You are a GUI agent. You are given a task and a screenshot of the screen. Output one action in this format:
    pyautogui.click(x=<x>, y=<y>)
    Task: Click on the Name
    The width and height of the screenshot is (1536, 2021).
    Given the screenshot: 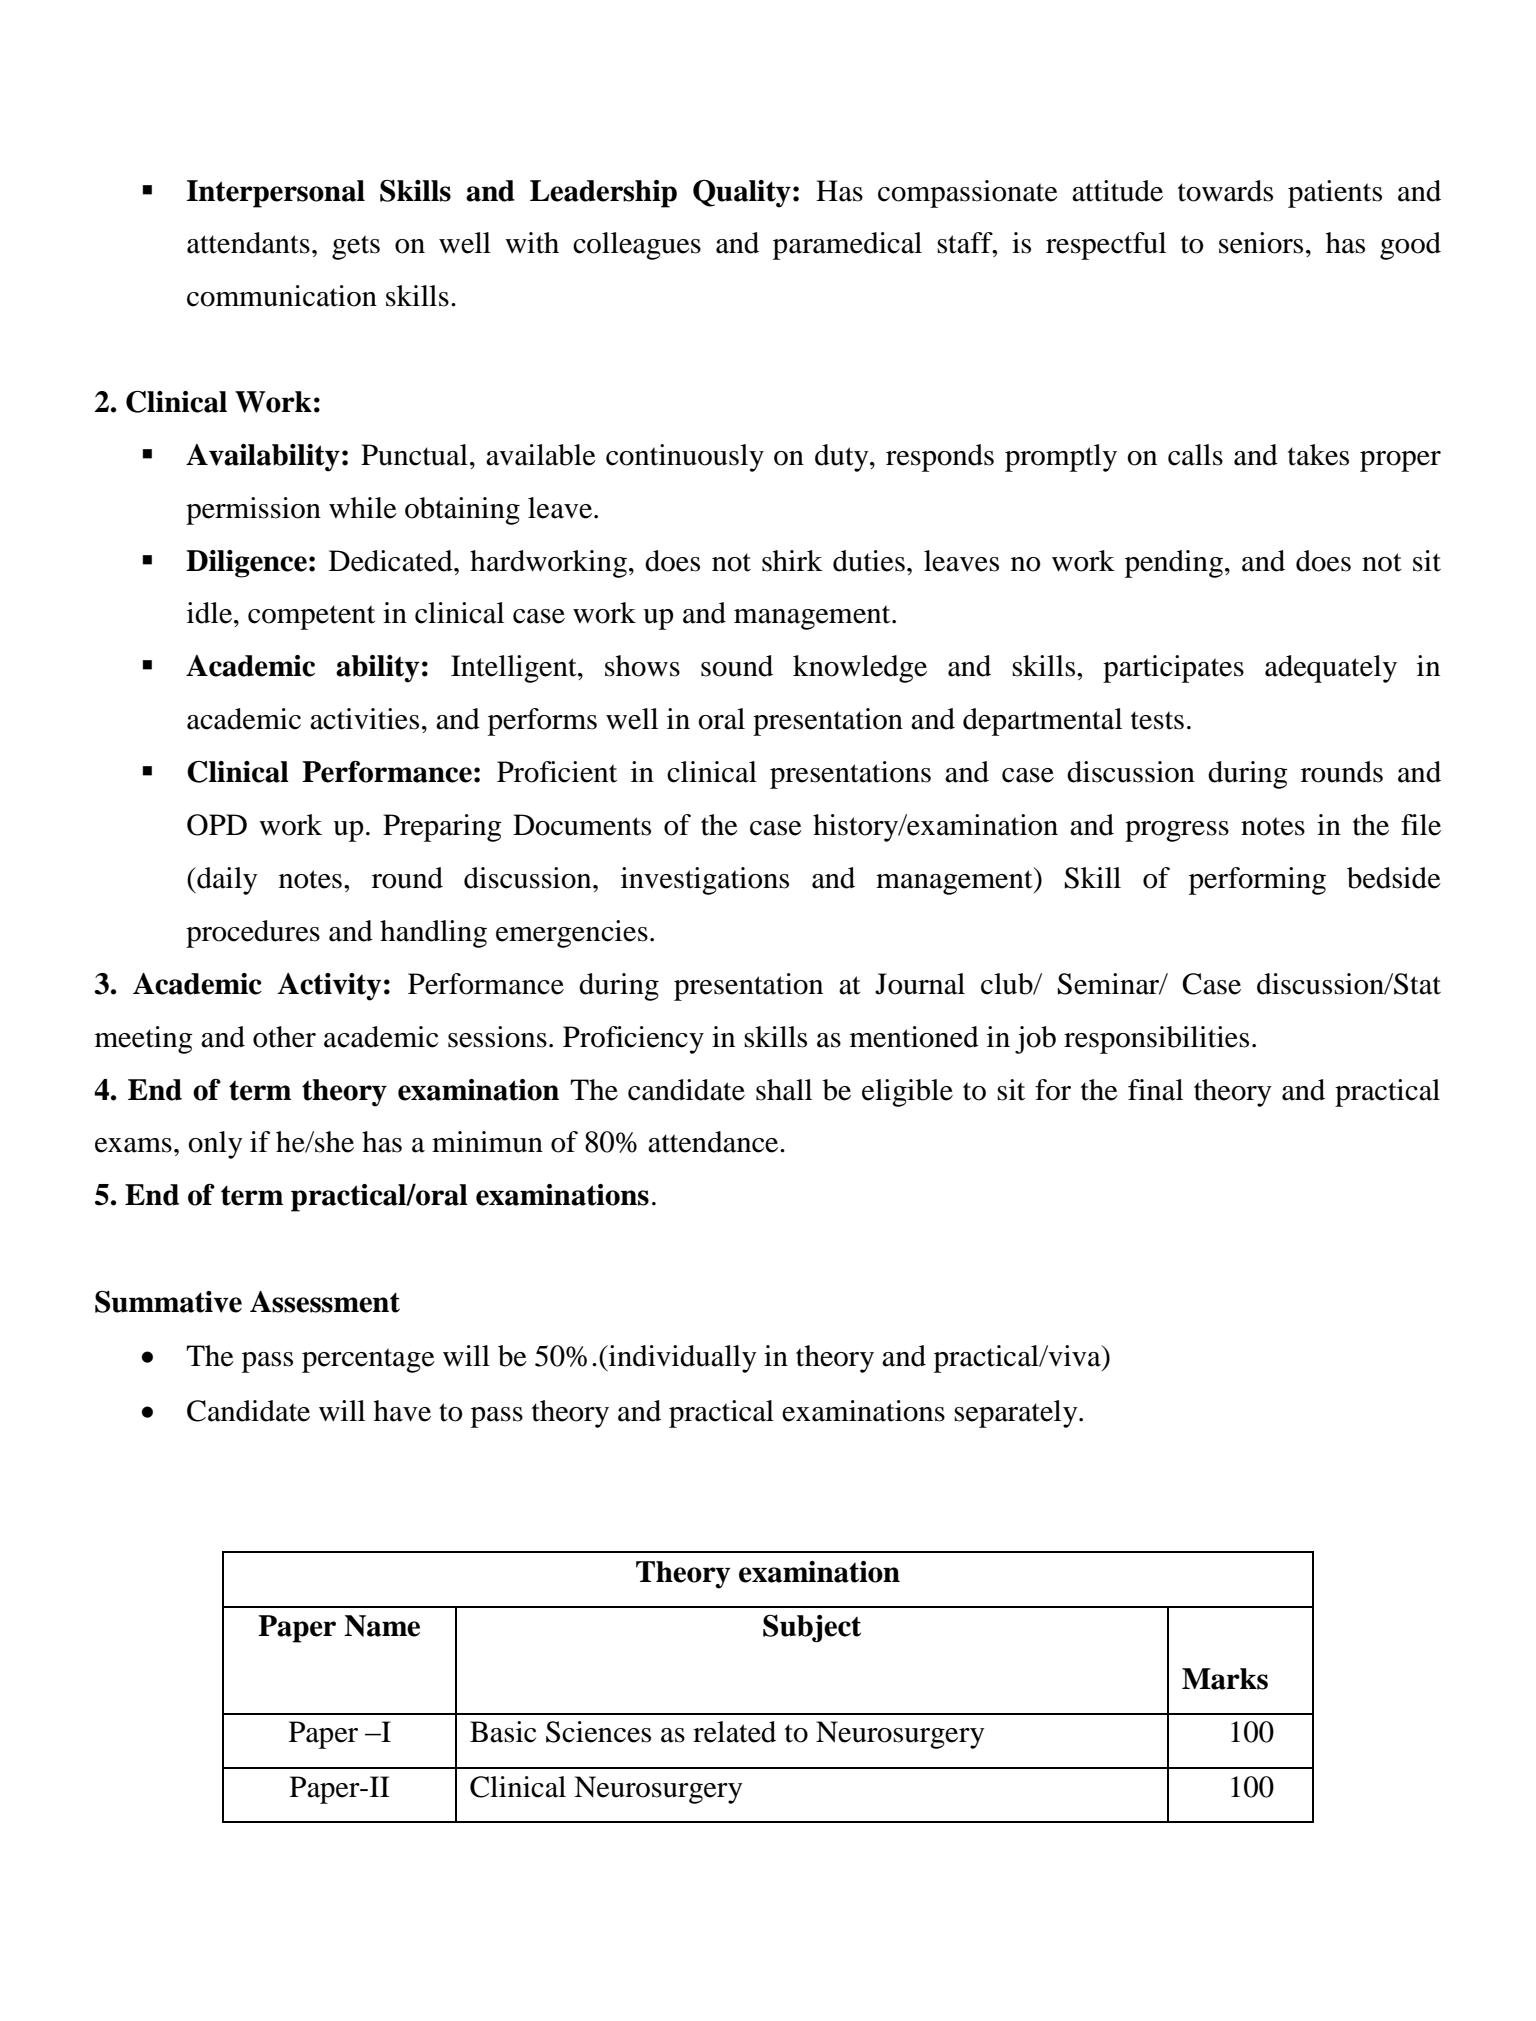 What is the action you would take?
    pyautogui.click(x=382, y=1626)
